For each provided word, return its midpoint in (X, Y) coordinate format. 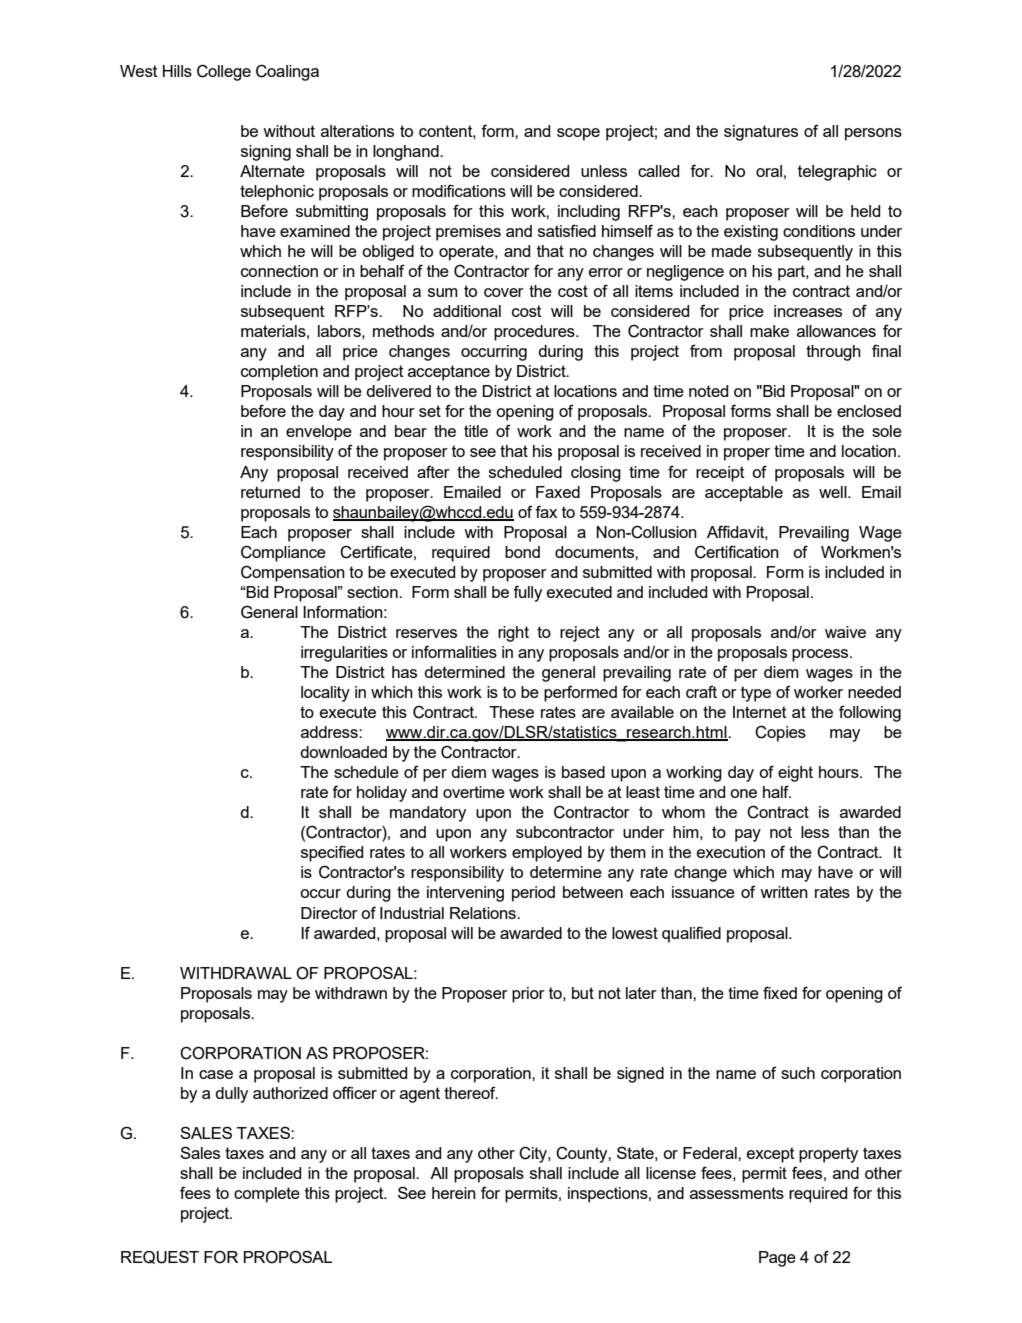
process (821, 655)
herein (454, 1193)
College (224, 72)
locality (325, 694)
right (513, 634)
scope (578, 134)
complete (267, 1195)
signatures (761, 133)
